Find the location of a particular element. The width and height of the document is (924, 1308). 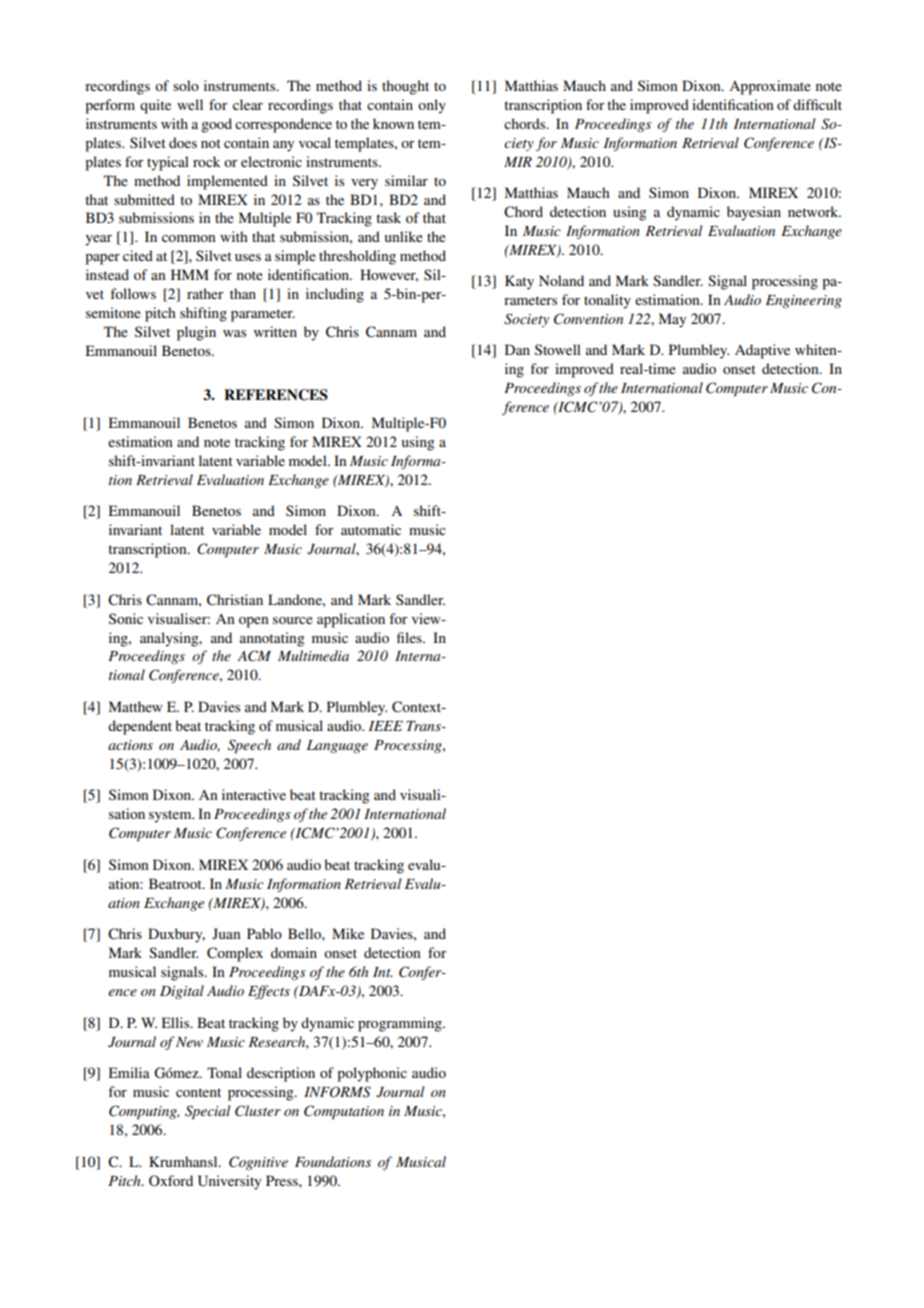

IEEE is located at coordinates (386, 726).
